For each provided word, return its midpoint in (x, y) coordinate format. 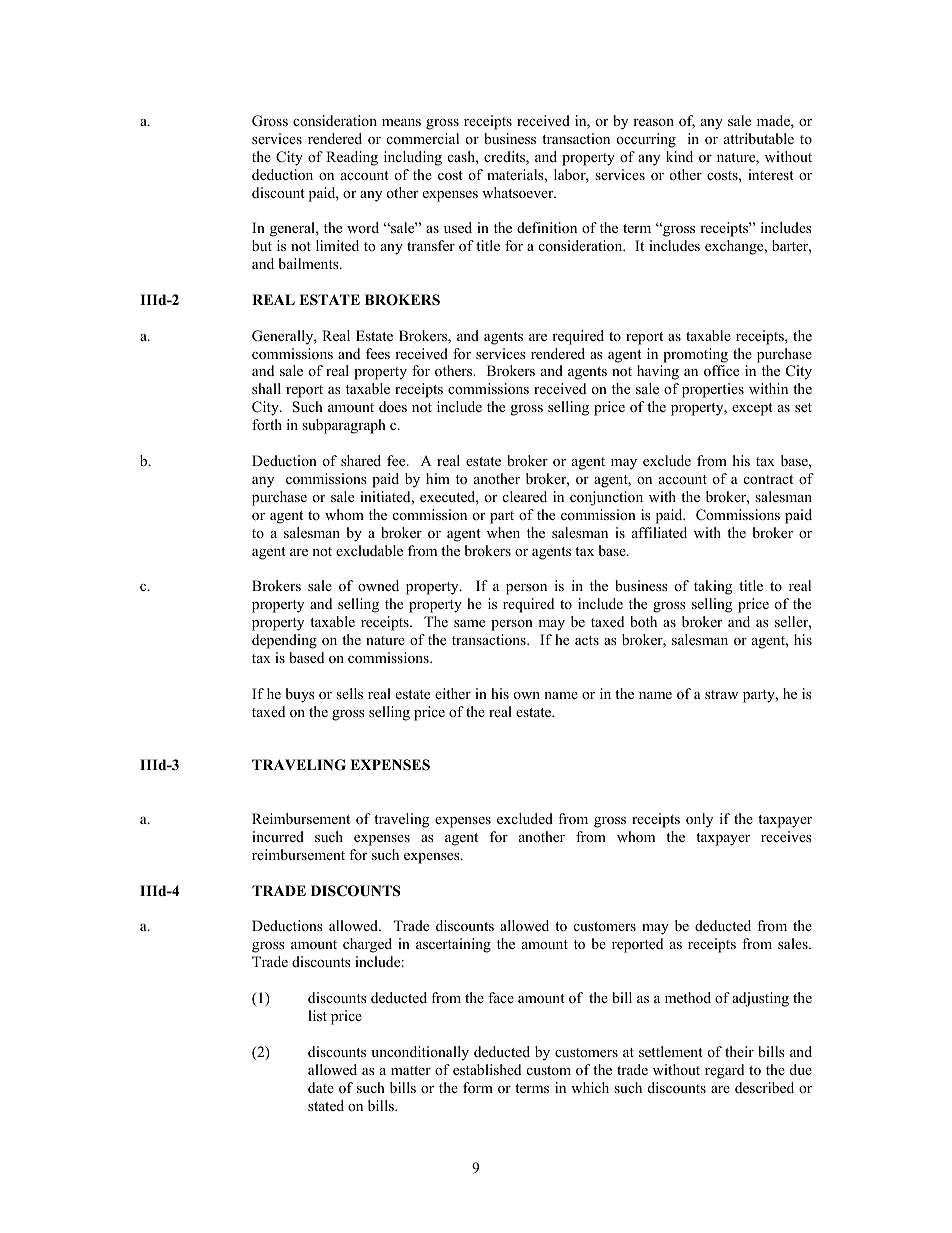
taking (713, 587)
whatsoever (519, 192)
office (721, 370)
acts (587, 640)
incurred (278, 836)
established (487, 1069)
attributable (759, 138)
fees (378, 353)
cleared (525, 496)
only (699, 820)
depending (284, 641)
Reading (352, 158)
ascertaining (453, 945)
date (321, 1087)
